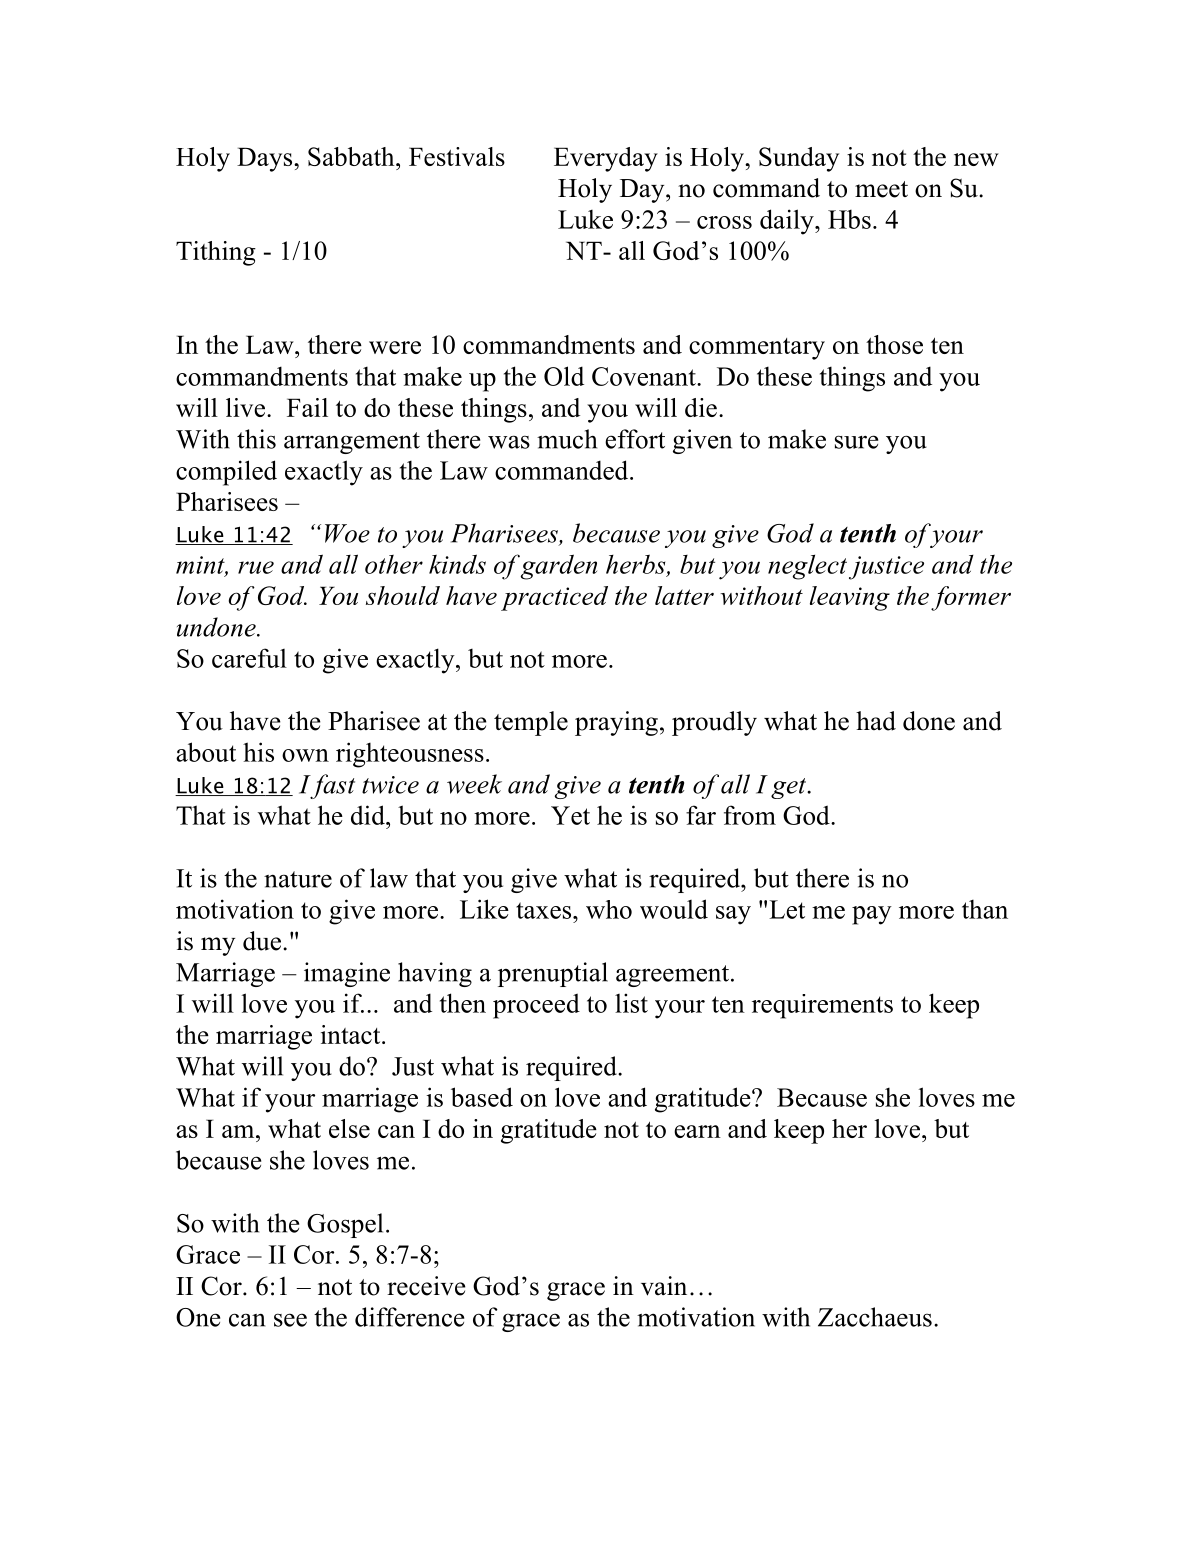 This screenshot has width=1193, height=1543. I want to click on pay, so click(872, 915).
